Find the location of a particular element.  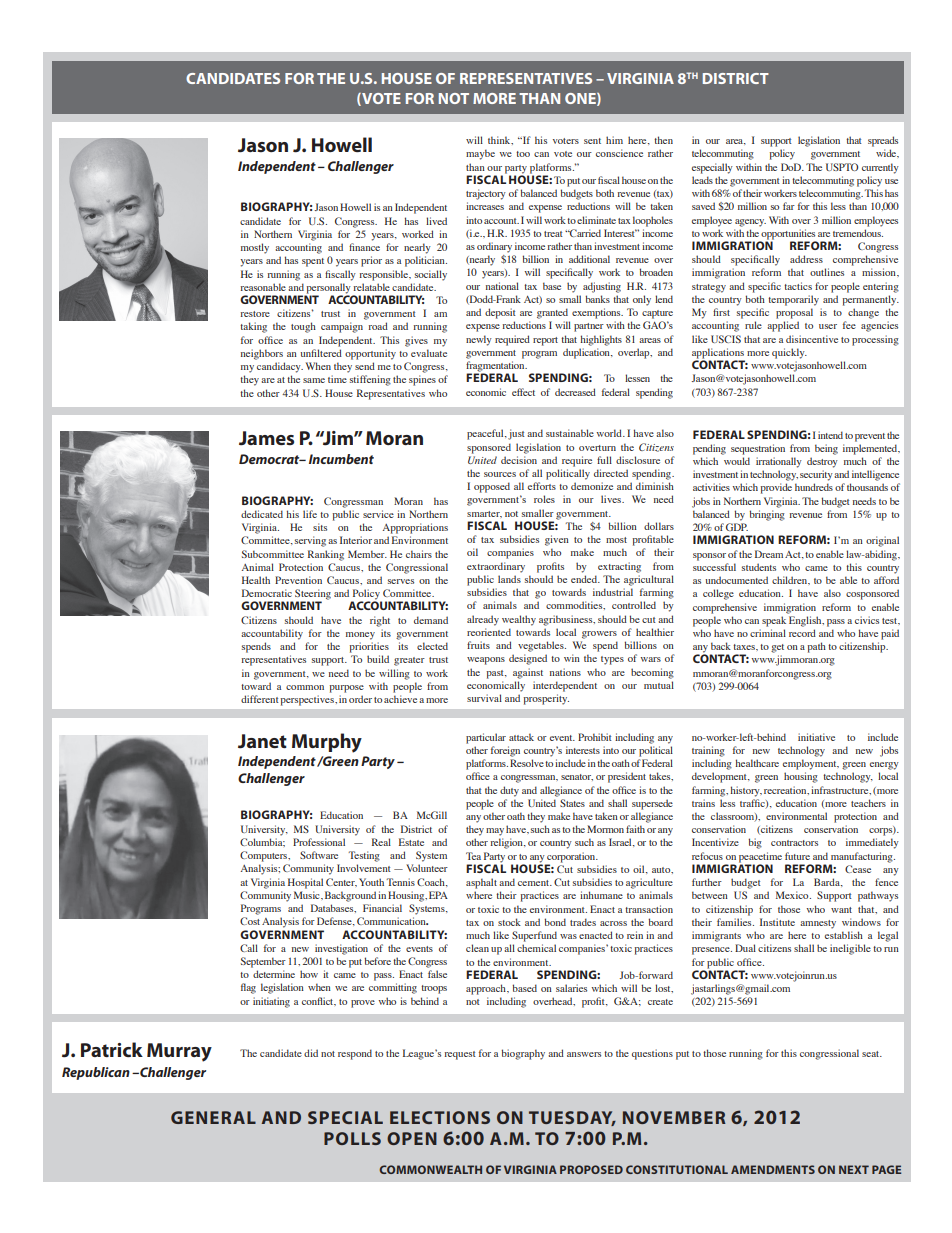

peaceful is located at coordinates (486, 434).
